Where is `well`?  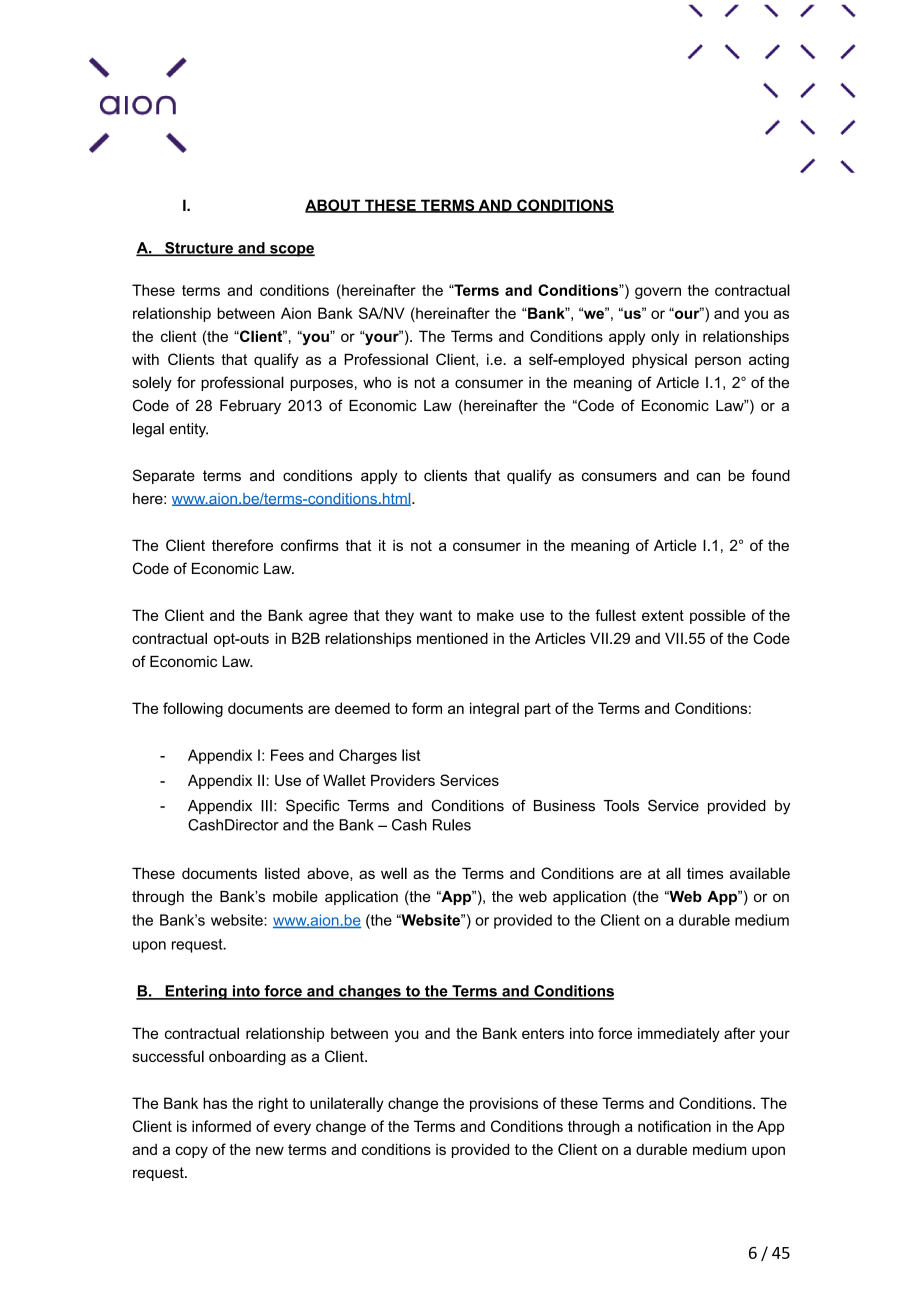 well is located at coordinates (394, 873).
